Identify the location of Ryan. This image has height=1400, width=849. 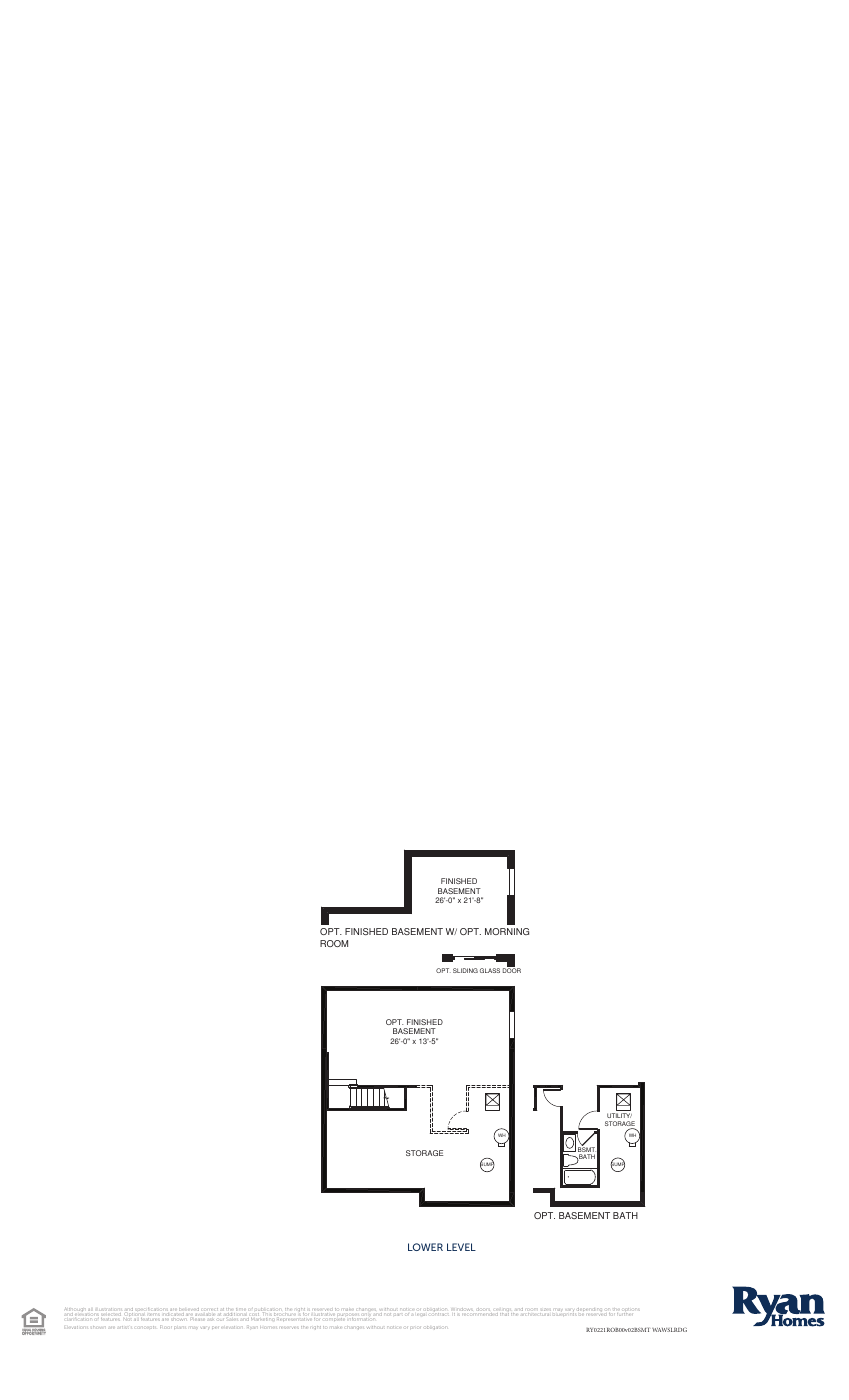
(251, 1328).
